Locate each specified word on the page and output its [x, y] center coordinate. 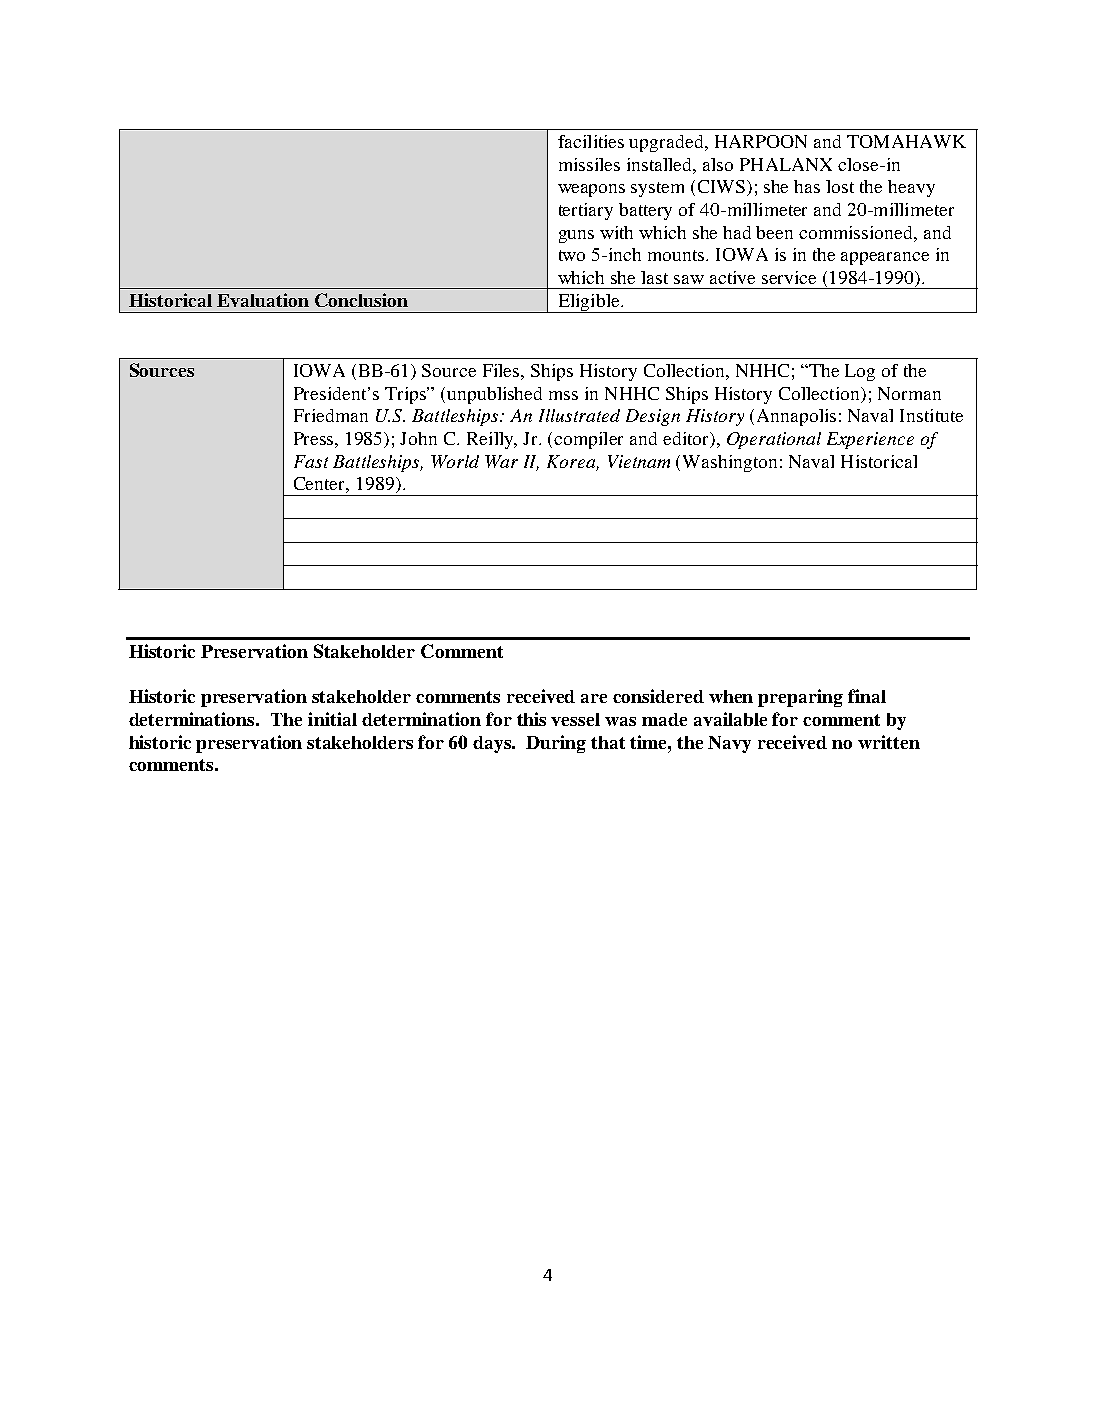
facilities [591, 141]
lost [840, 186]
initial [332, 719]
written [889, 742]
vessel [575, 719]
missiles [589, 164]
